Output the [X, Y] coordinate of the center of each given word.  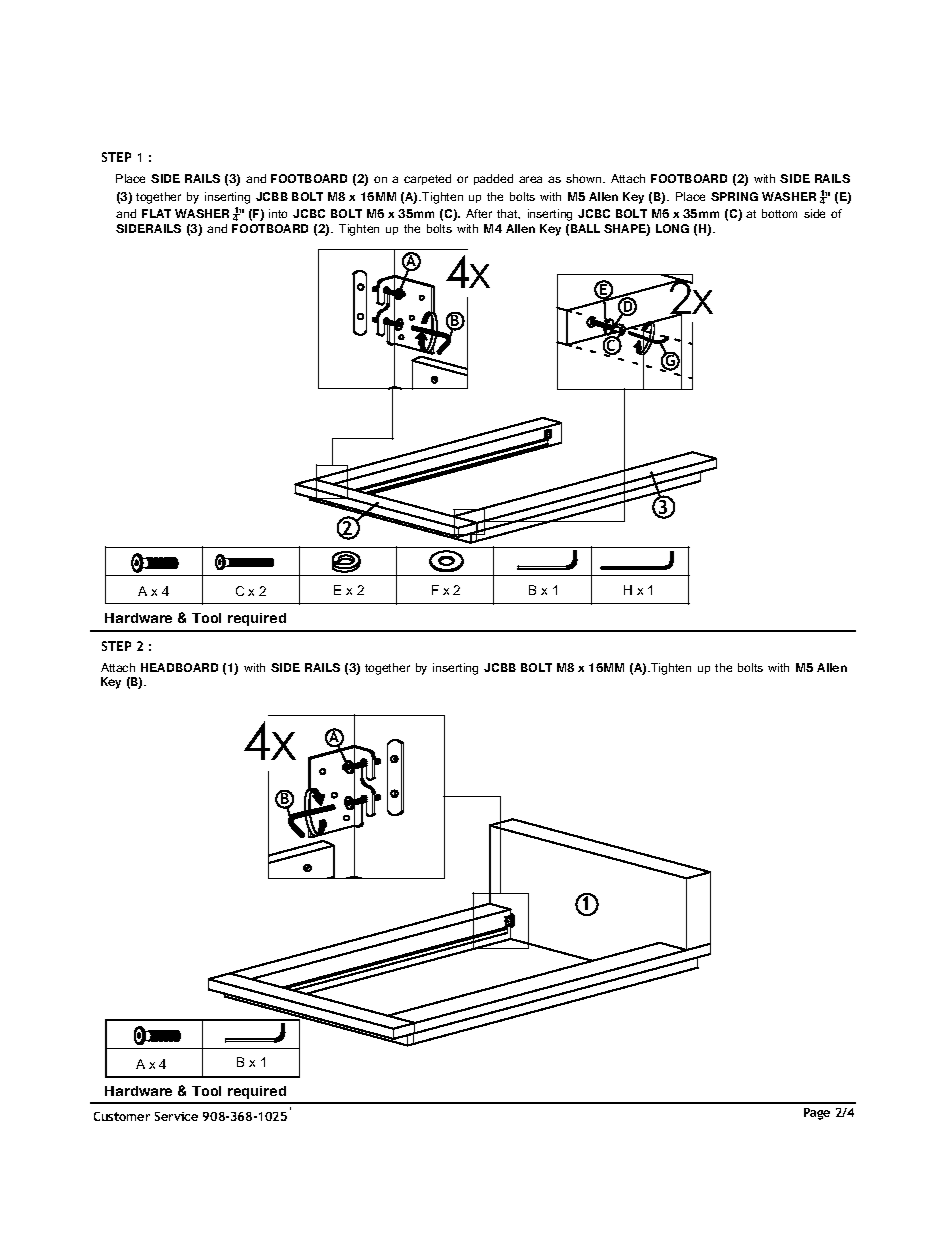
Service [176, 1116]
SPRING [734, 196]
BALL [585, 228]
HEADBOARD [179, 667]
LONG [672, 228]
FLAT [156, 213]
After [479, 213]
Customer [122, 1116]
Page [817, 1114]
